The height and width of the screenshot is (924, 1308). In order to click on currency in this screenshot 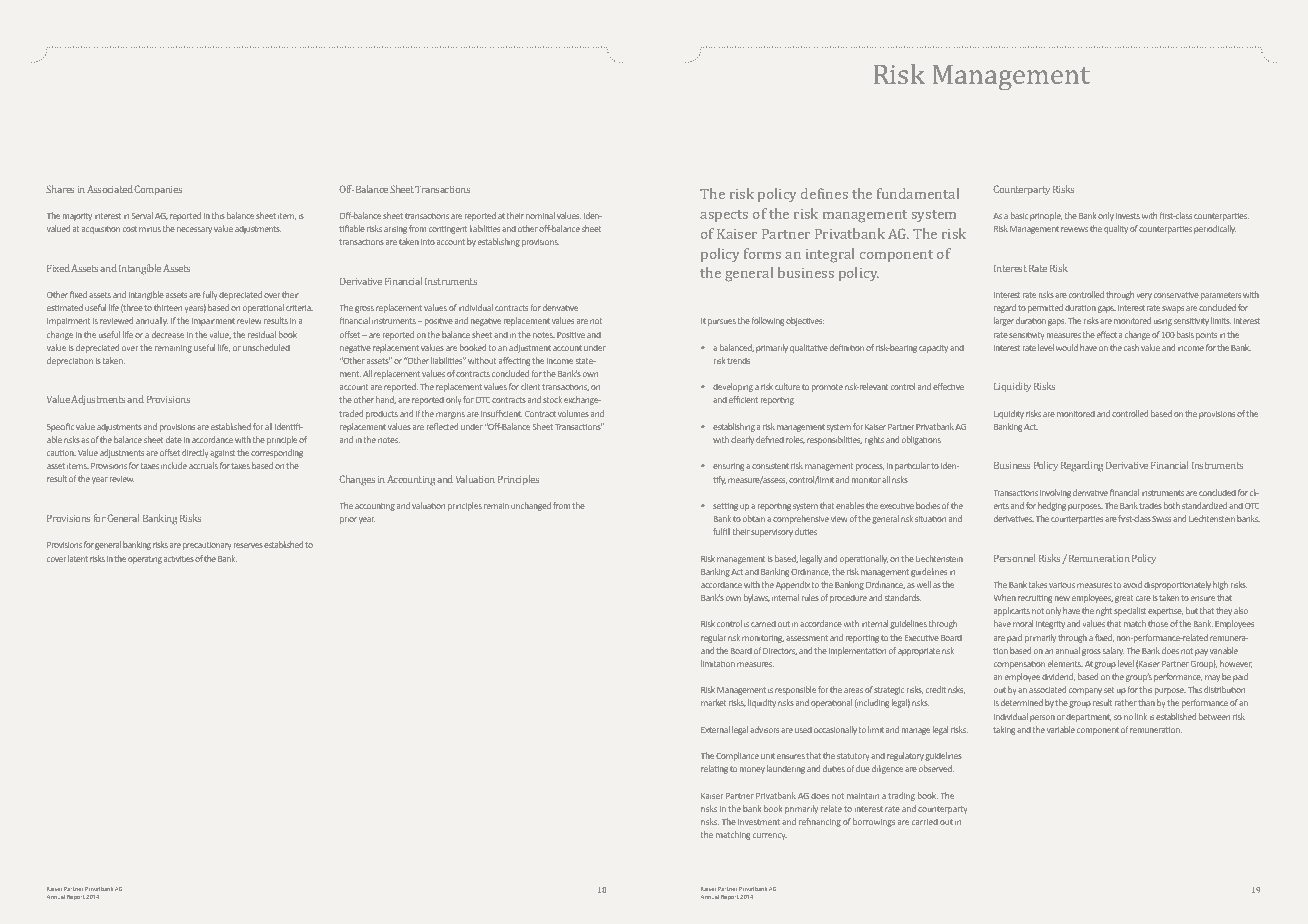, I will do `click(770, 836)`.
